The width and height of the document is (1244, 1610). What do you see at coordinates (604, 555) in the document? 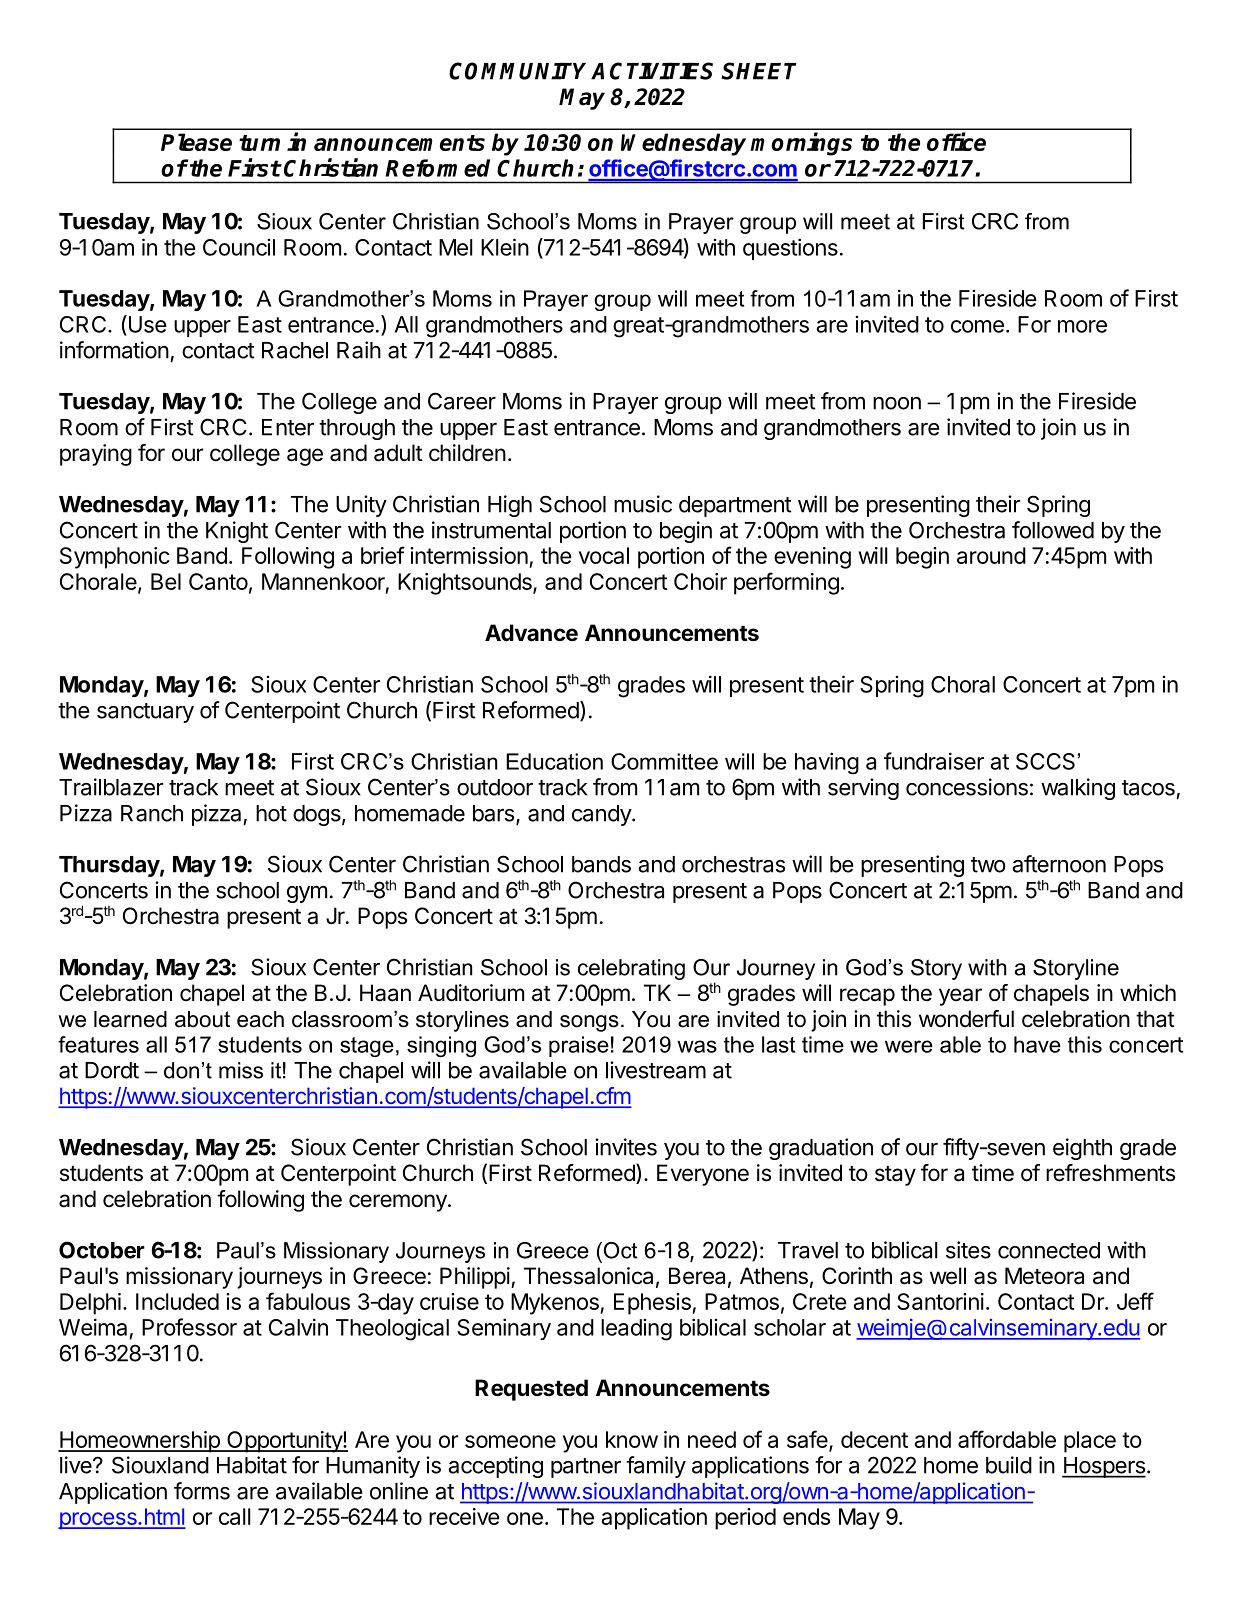
I see `vocal` at bounding box center [604, 555].
